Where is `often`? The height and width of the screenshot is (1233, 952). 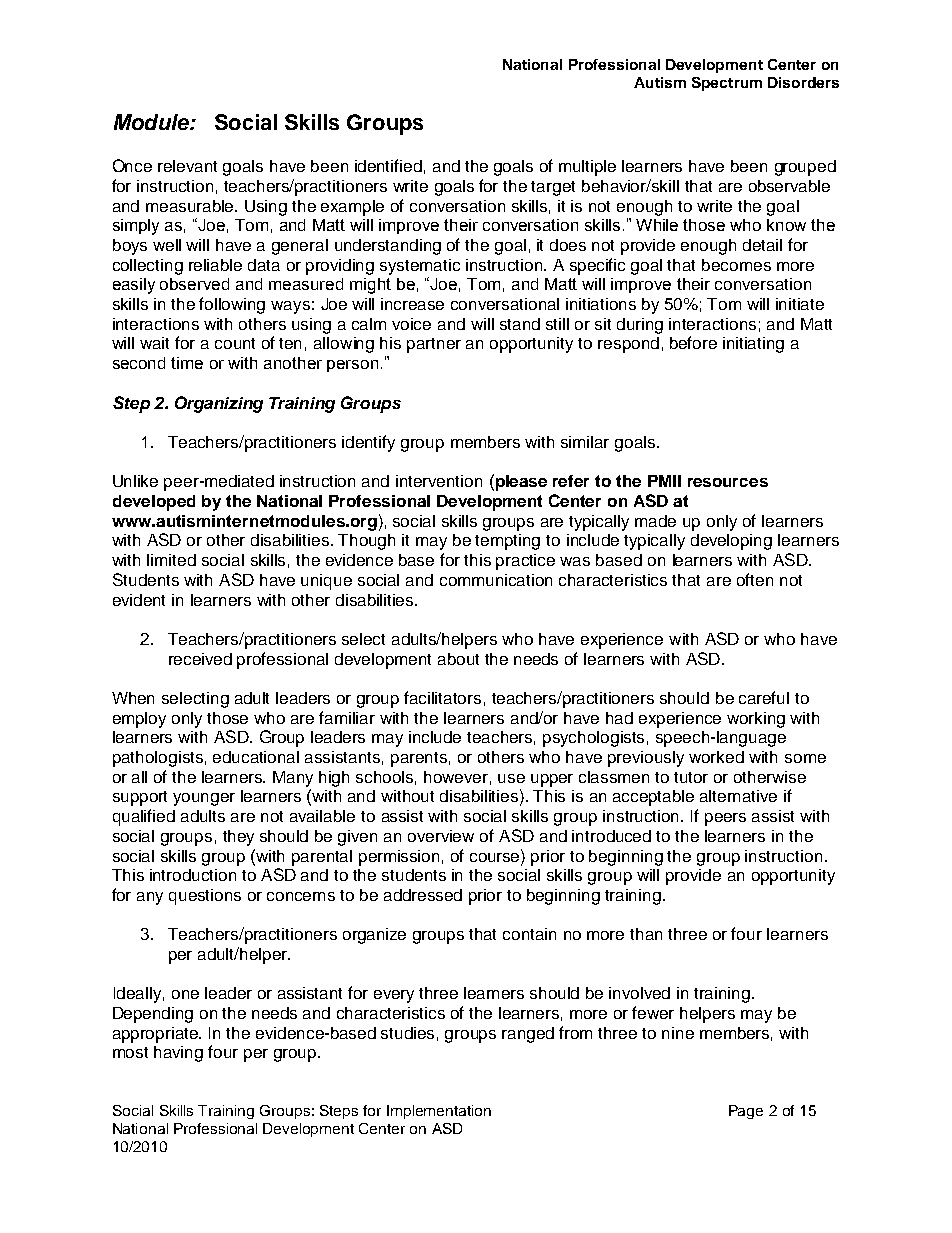
often is located at coordinates (755, 579).
